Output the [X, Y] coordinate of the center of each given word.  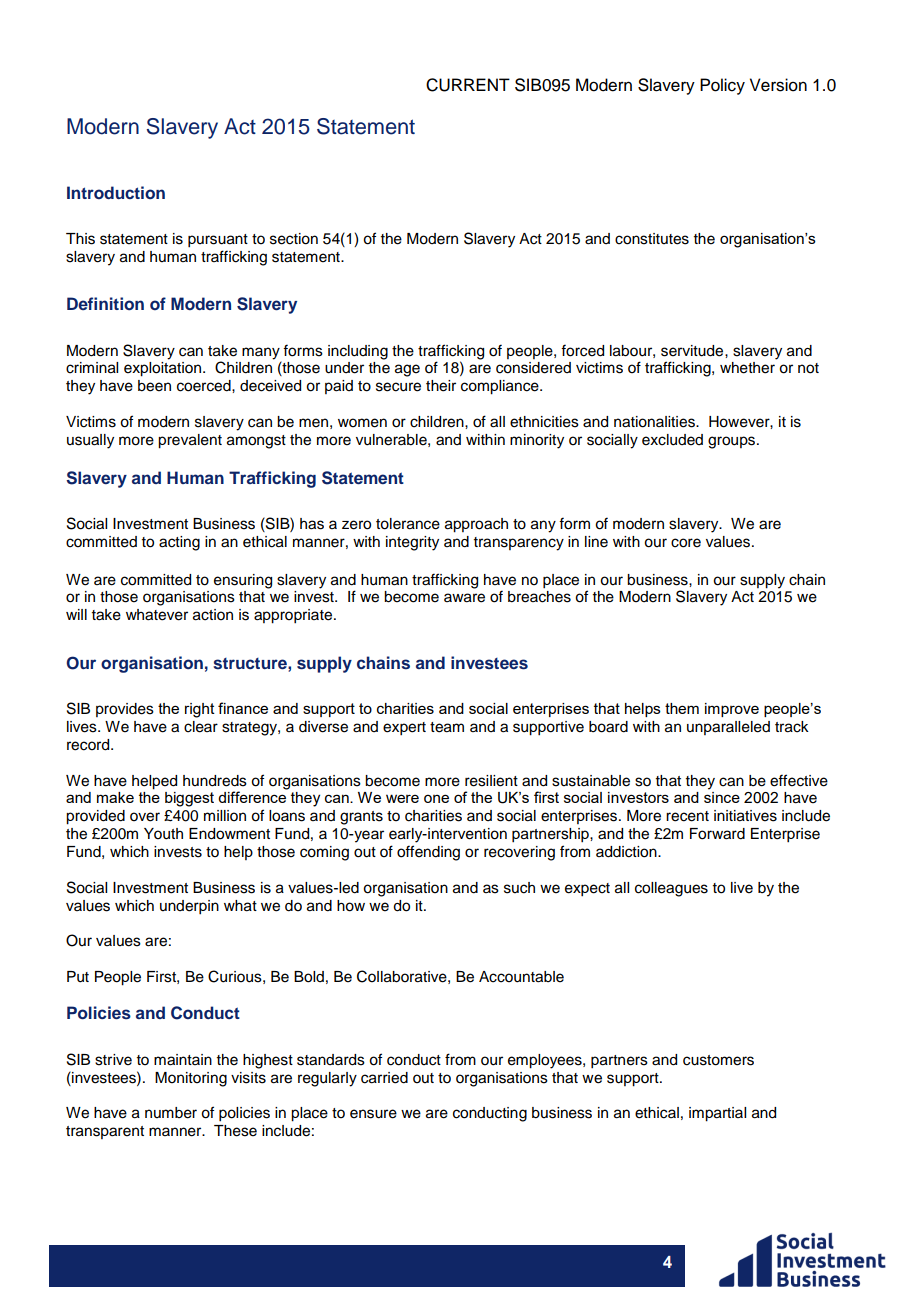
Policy [722, 86]
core [686, 543]
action [213, 615]
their [441, 386]
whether [747, 368]
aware [464, 598]
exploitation [164, 369]
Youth [163, 834]
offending [428, 853]
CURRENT [468, 85]
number [171, 1113]
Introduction [116, 192]
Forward [717, 834]
